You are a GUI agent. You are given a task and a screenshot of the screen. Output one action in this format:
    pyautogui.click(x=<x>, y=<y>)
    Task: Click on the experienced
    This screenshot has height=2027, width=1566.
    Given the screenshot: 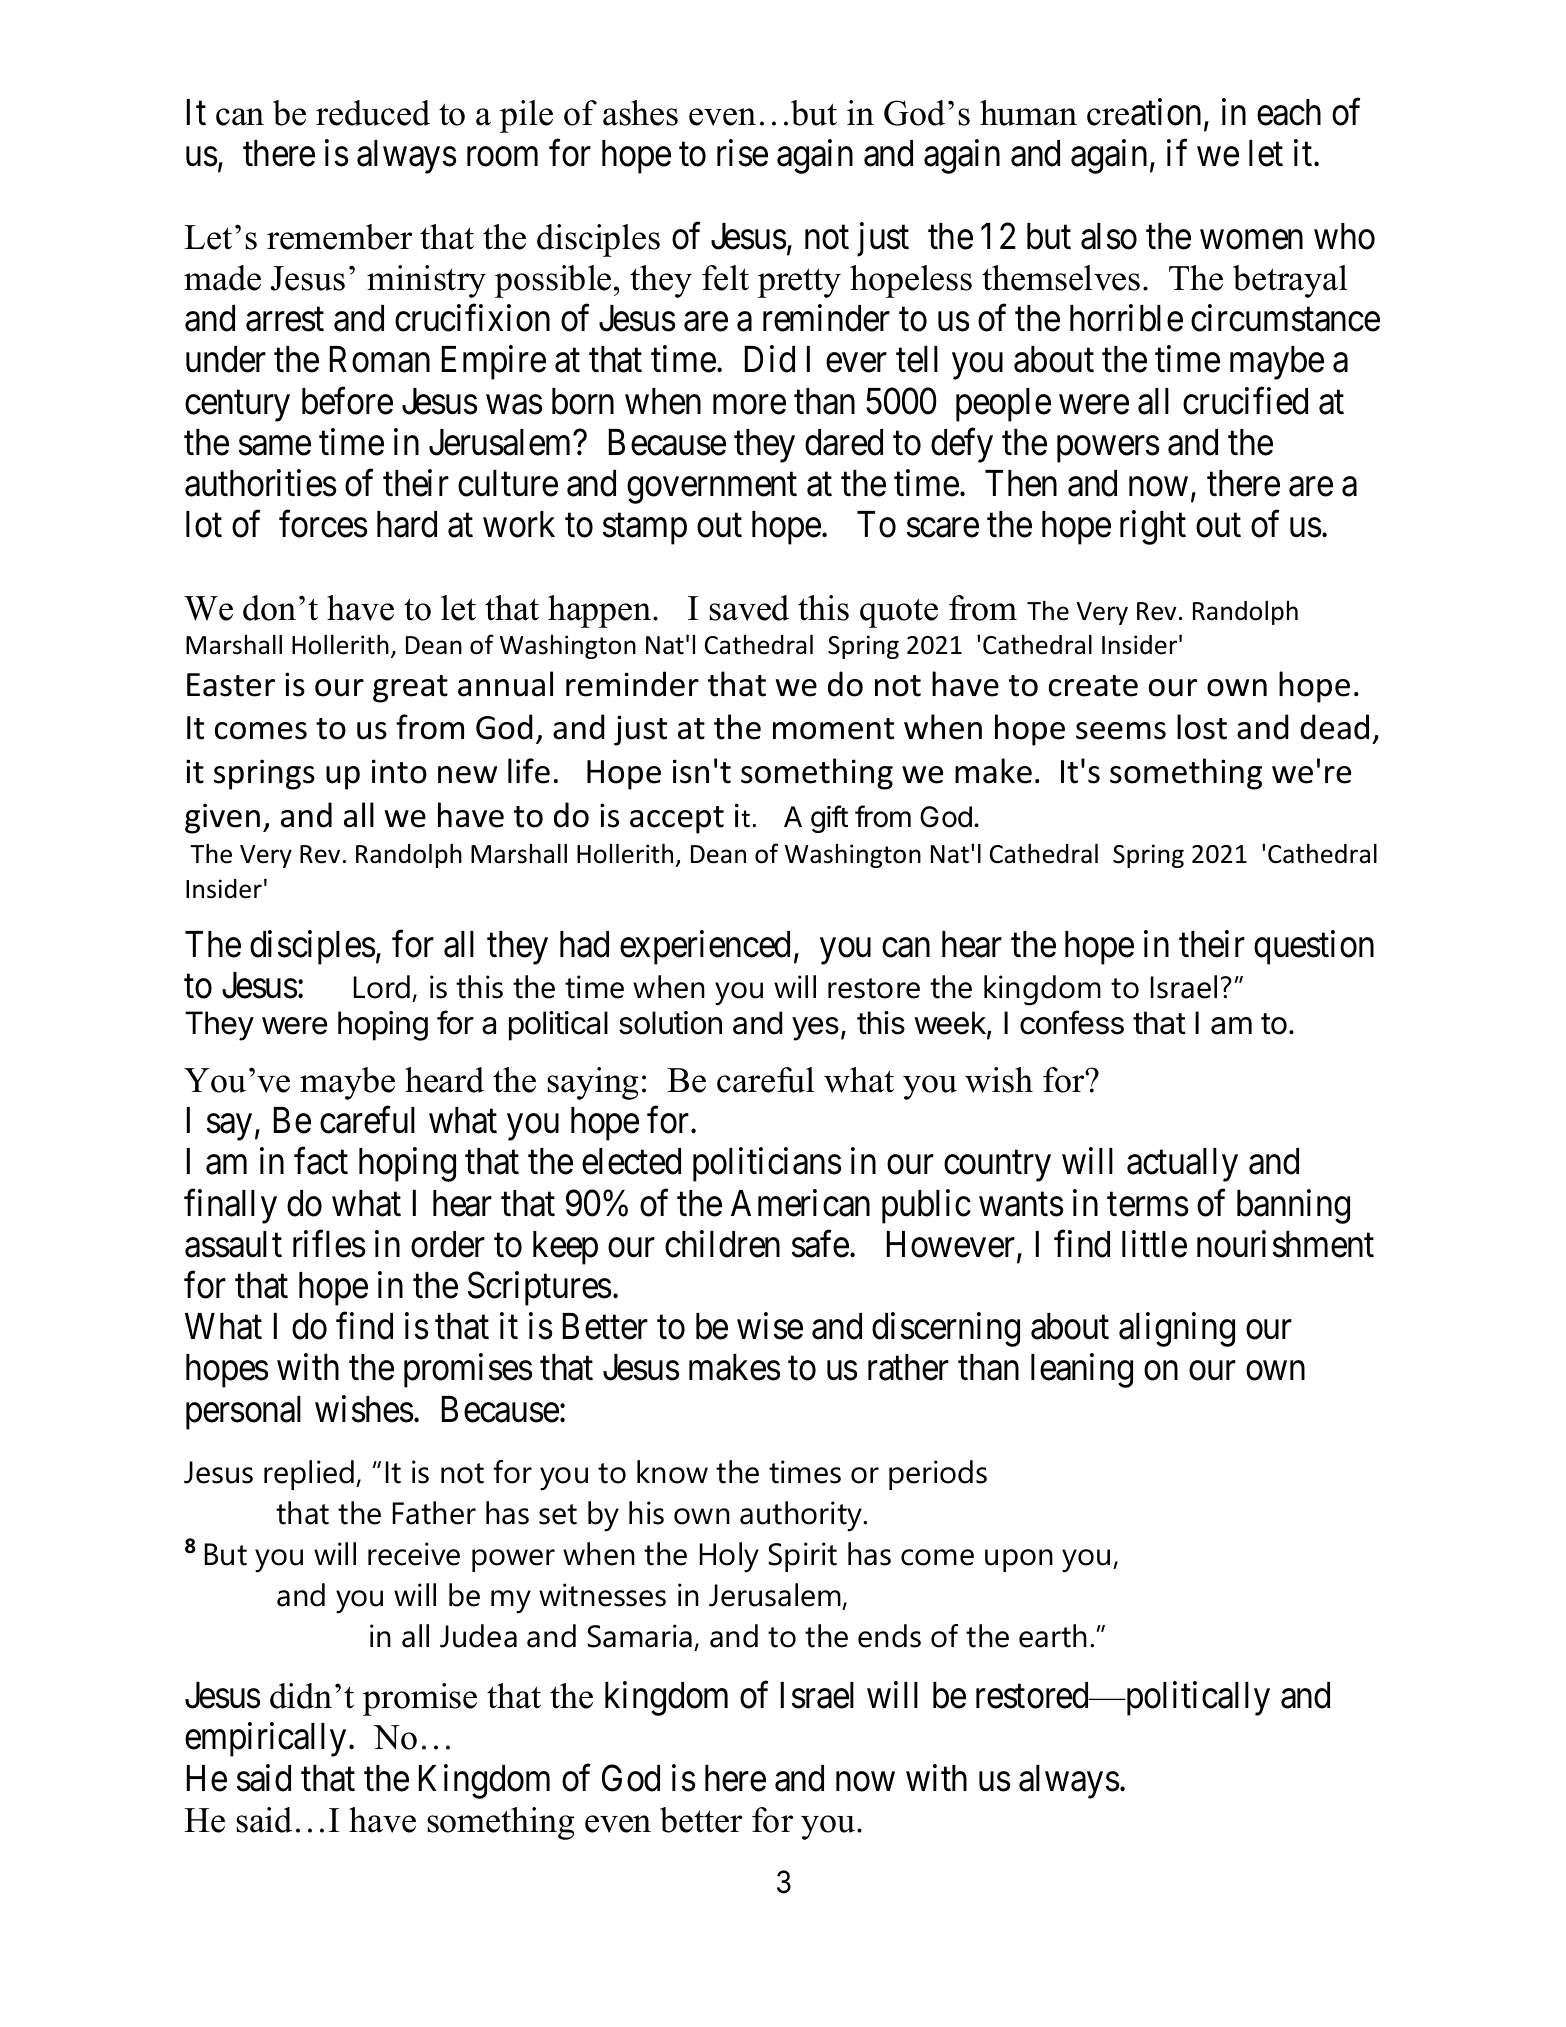 What is the action you would take?
    pyautogui.click(x=705, y=947)
